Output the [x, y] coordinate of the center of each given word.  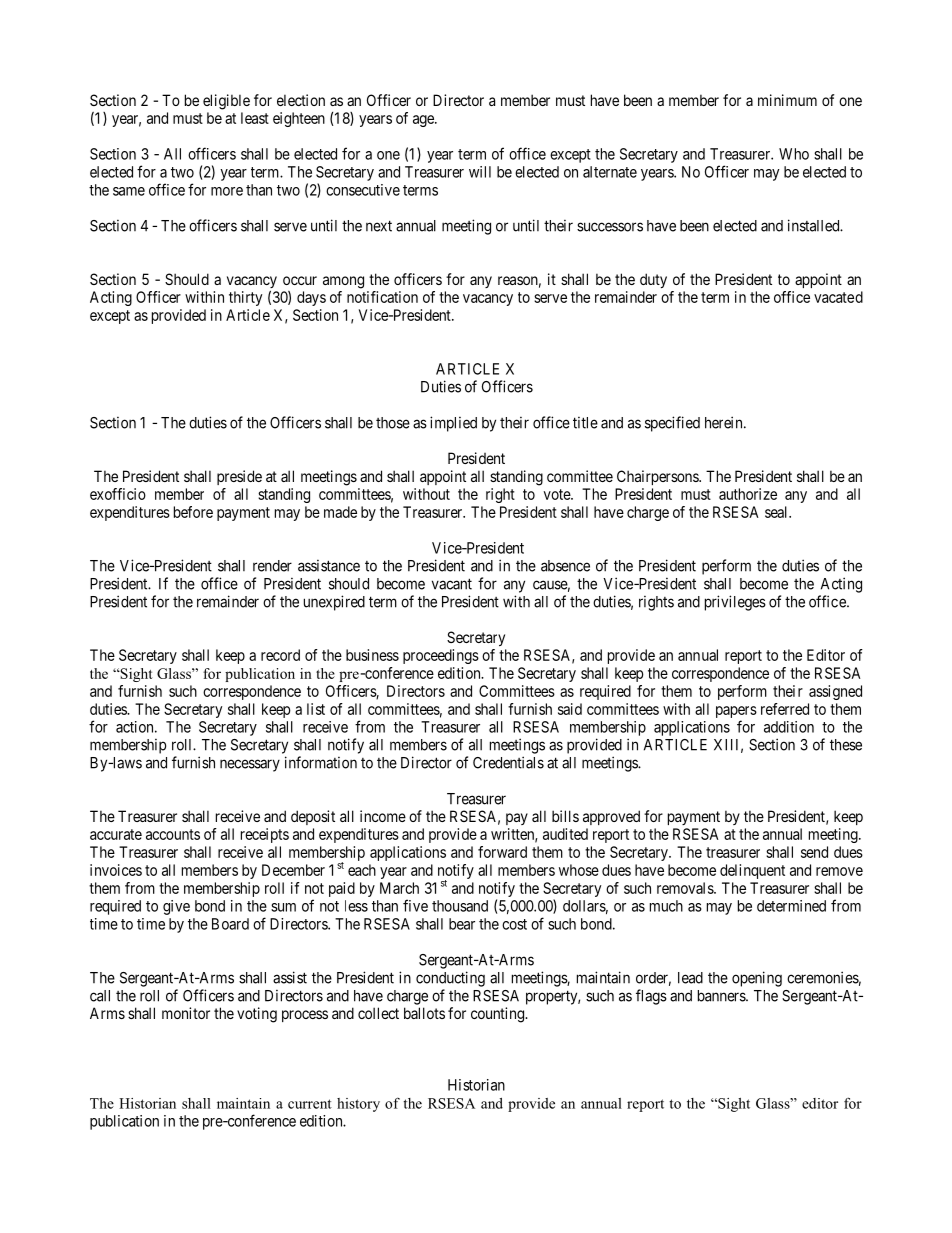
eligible [226, 102]
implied [453, 424]
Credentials [508, 762]
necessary [250, 765]
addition [789, 727]
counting [499, 1015]
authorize [748, 494]
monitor [186, 1013]
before [193, 512]
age [424, 121]
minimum [787, 100]
